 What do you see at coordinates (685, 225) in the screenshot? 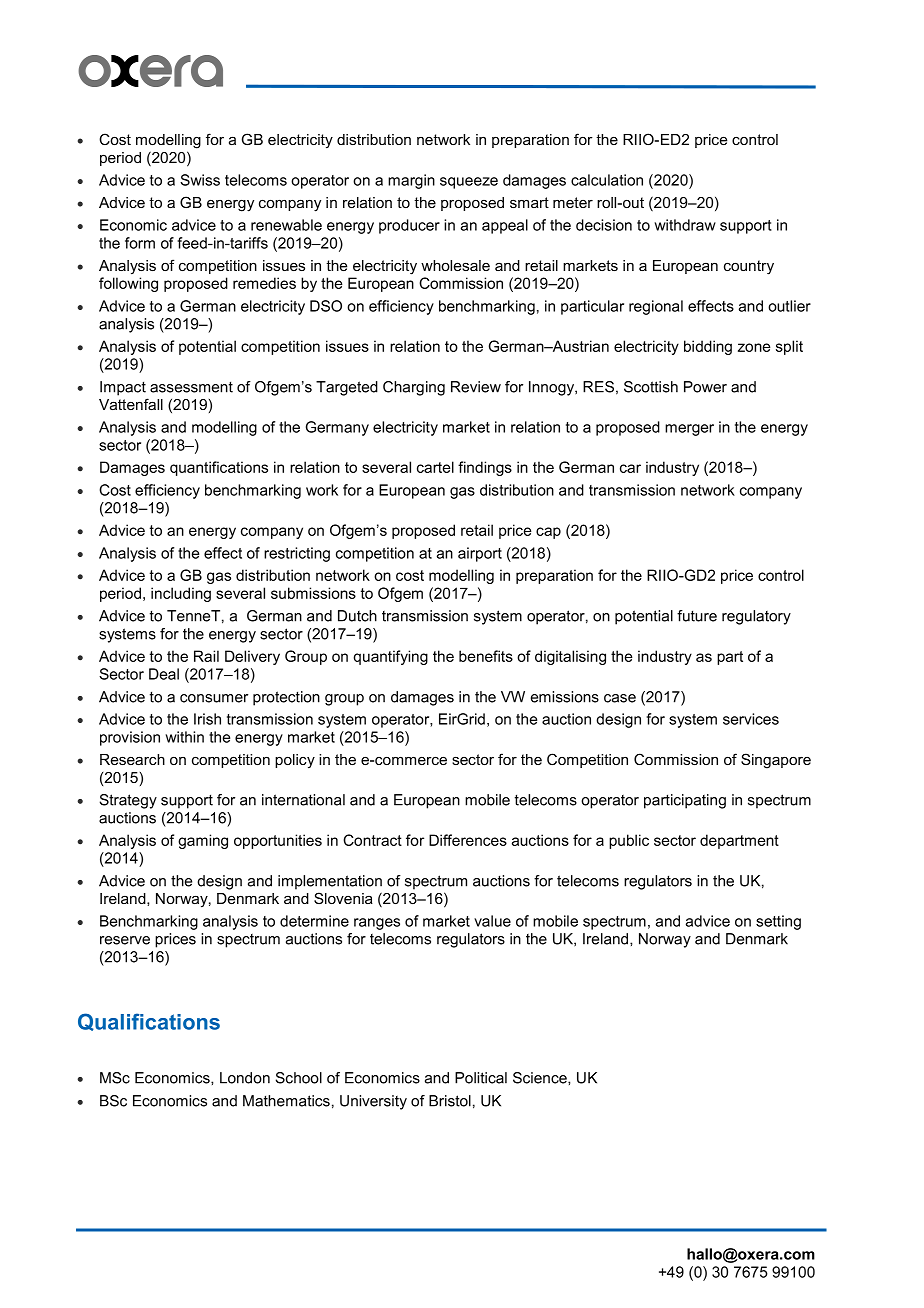
I see `withdraw` at bounding box center [685, 225].
